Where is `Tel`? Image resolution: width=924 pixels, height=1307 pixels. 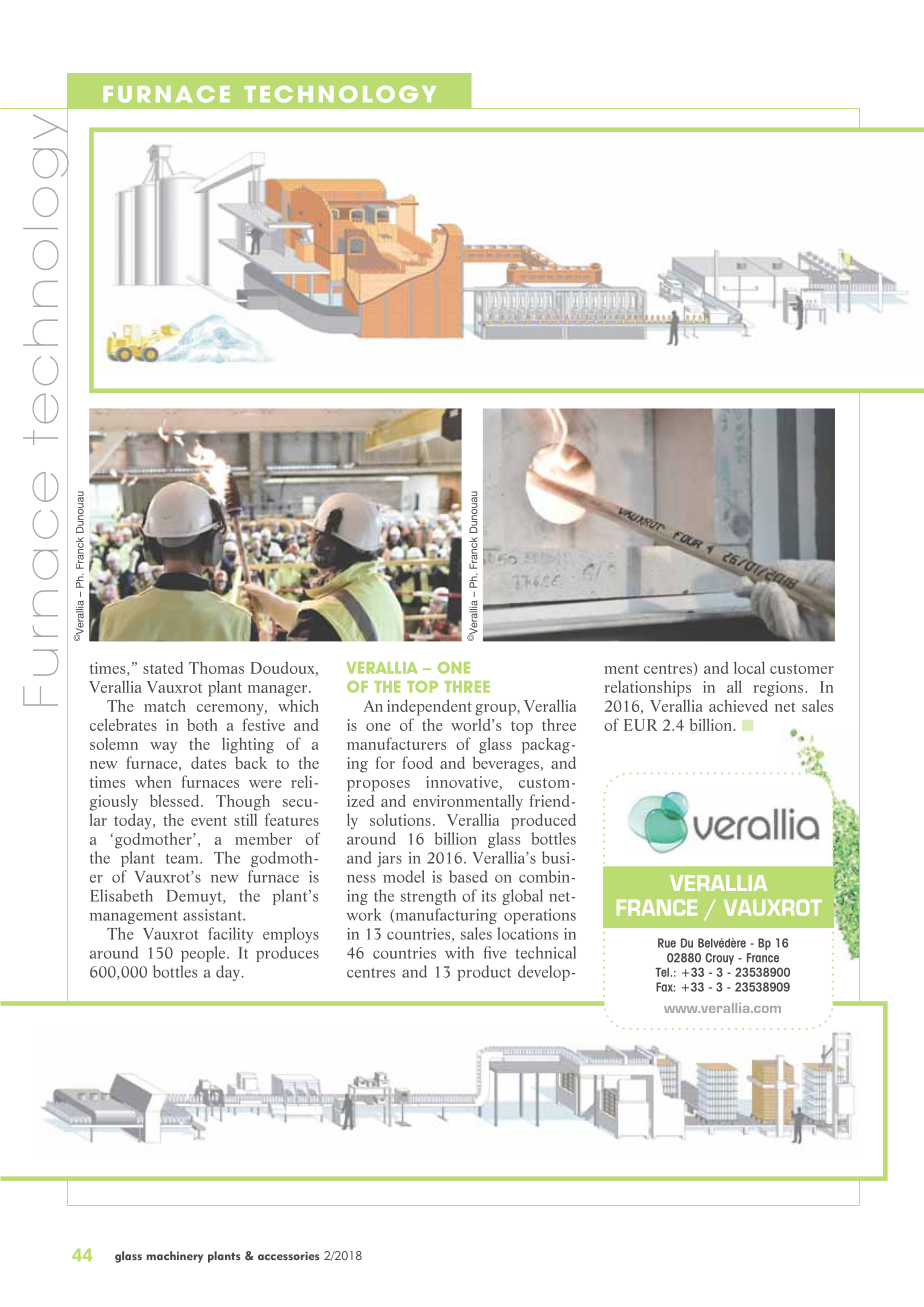 Tel is located at coordinates (662, 972).
